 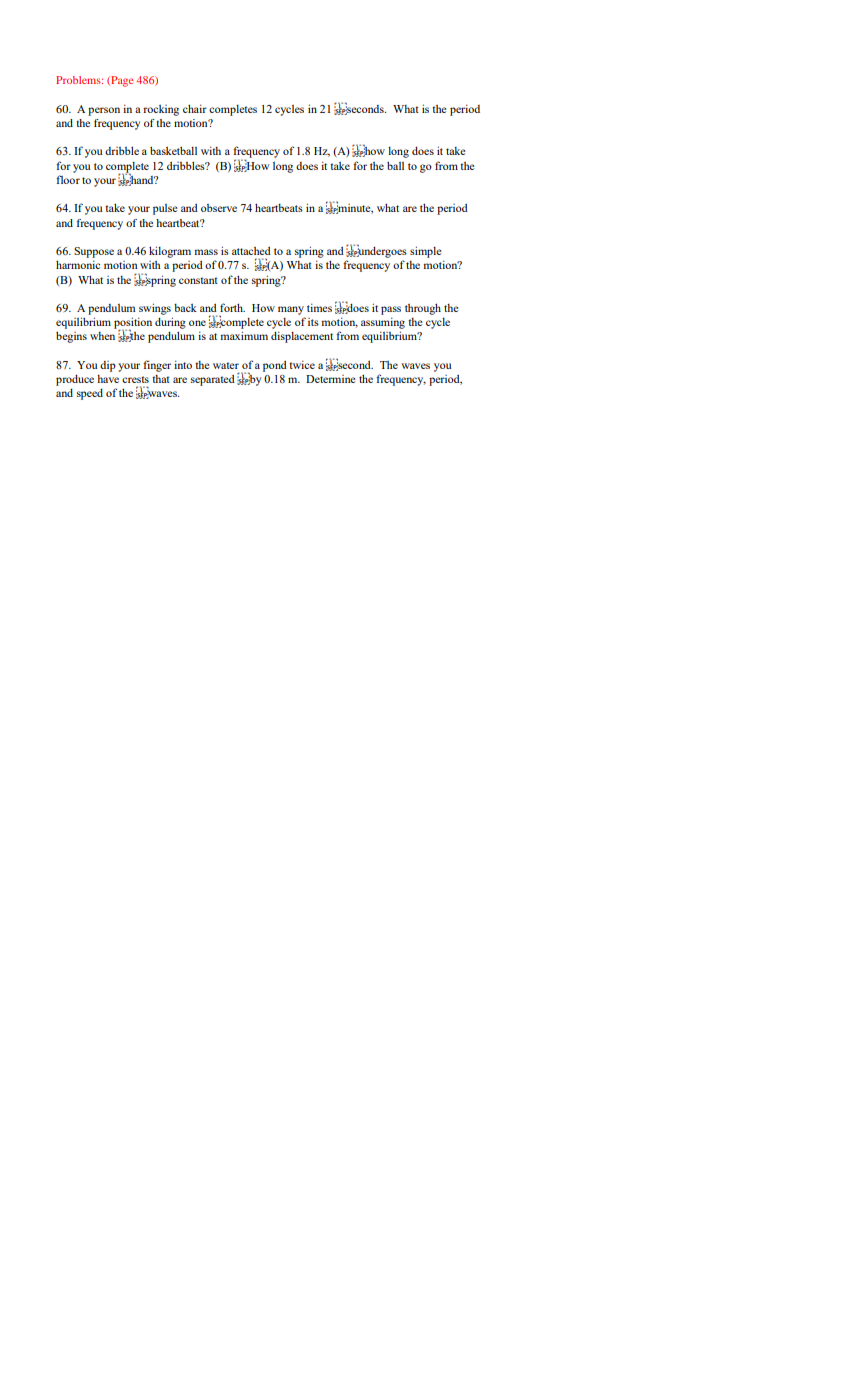 What do you see at coordinates (104, 111) in the screenshot?
I see `person` at bounding box center [104, 111].
